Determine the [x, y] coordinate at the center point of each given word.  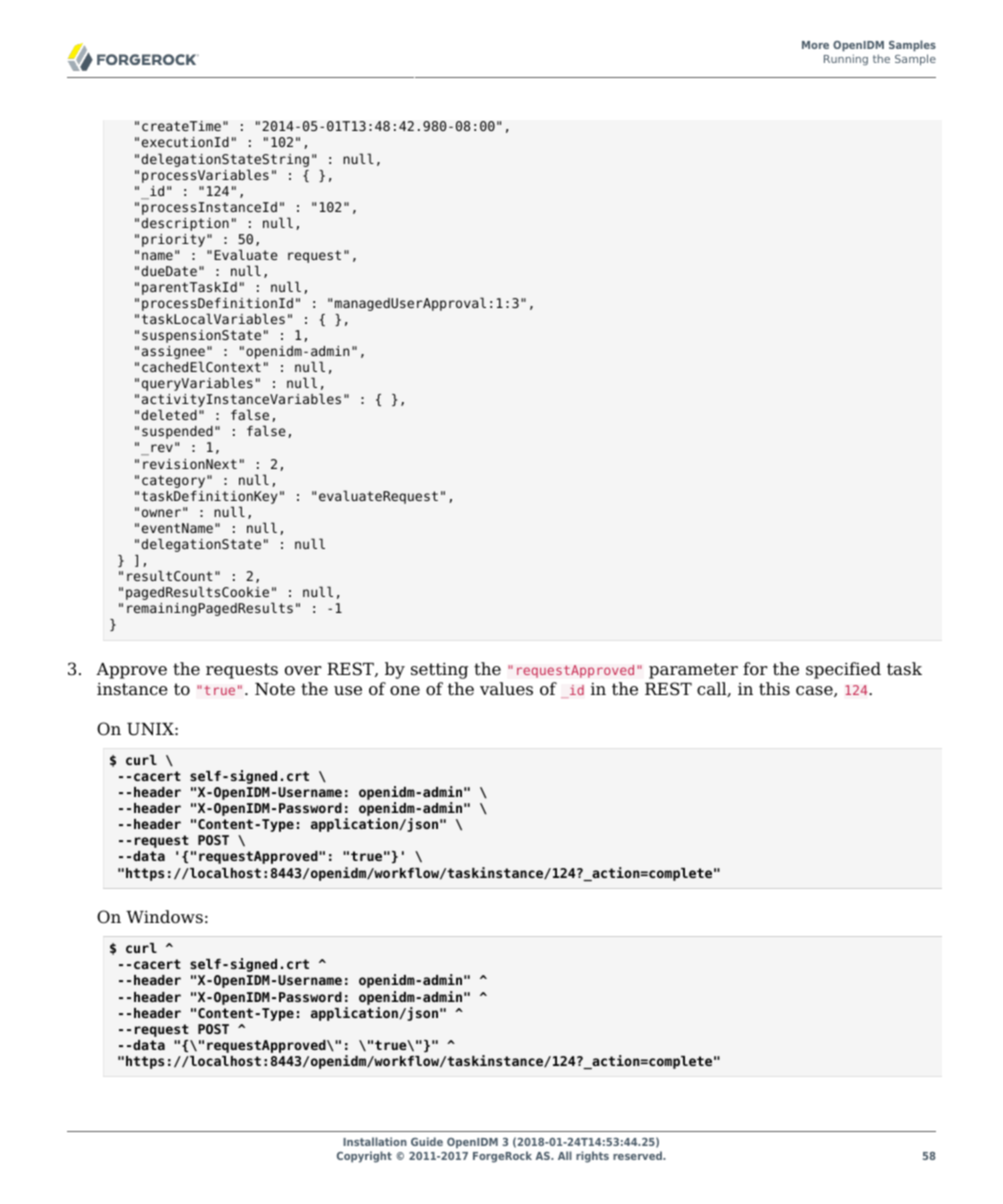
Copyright [364, 1157]
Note [275, 689]
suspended [177, 432]
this [774, 688]
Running [846, 59]
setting [439, 670]
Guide [427, 1141]
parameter [693, 671]
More [815, 45]
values [506, 689]
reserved [638, 1155]
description [185, 224]
